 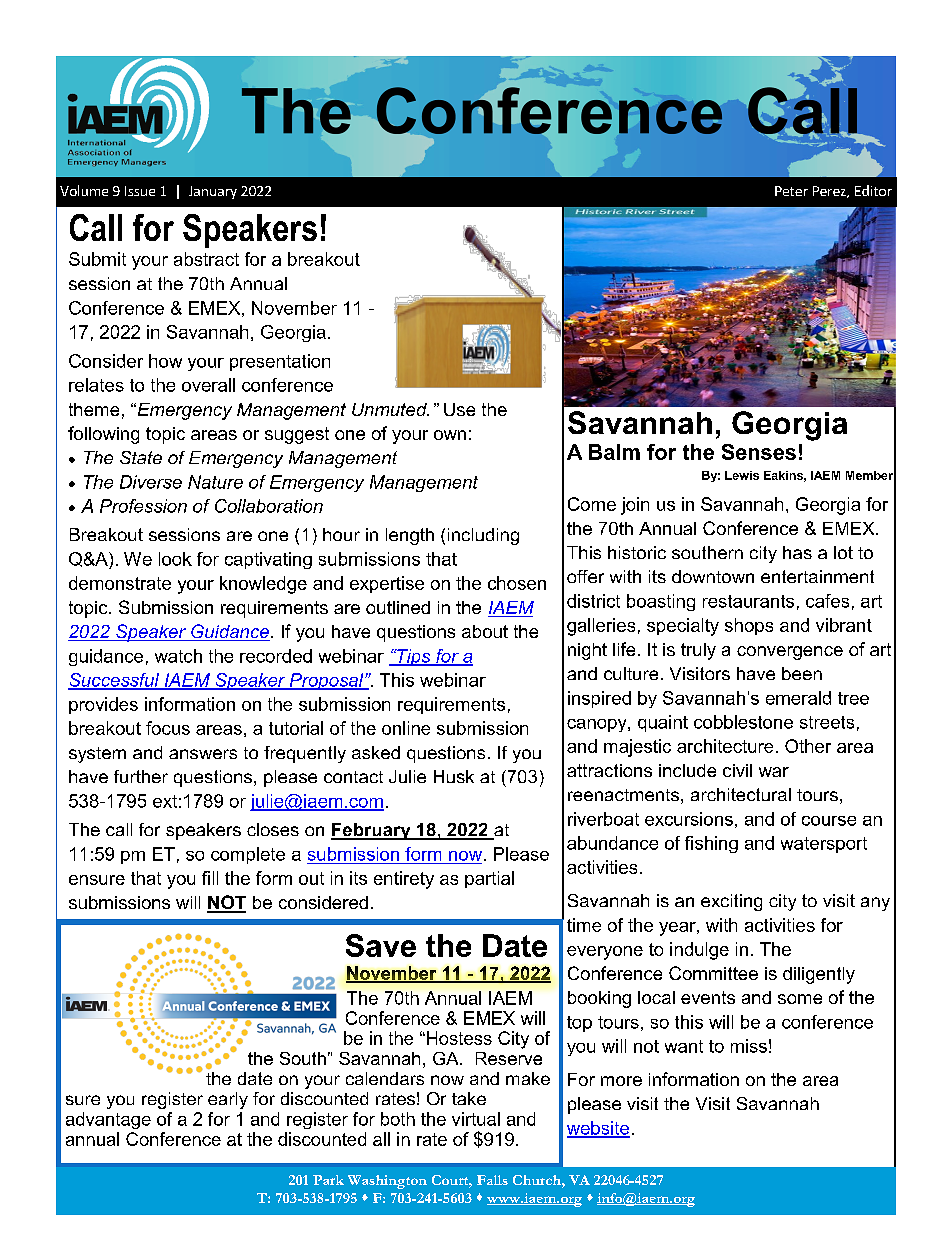 What do you see at coordinates (797, 552) in the page?
I see `has` at bounding box center [797, 552].
